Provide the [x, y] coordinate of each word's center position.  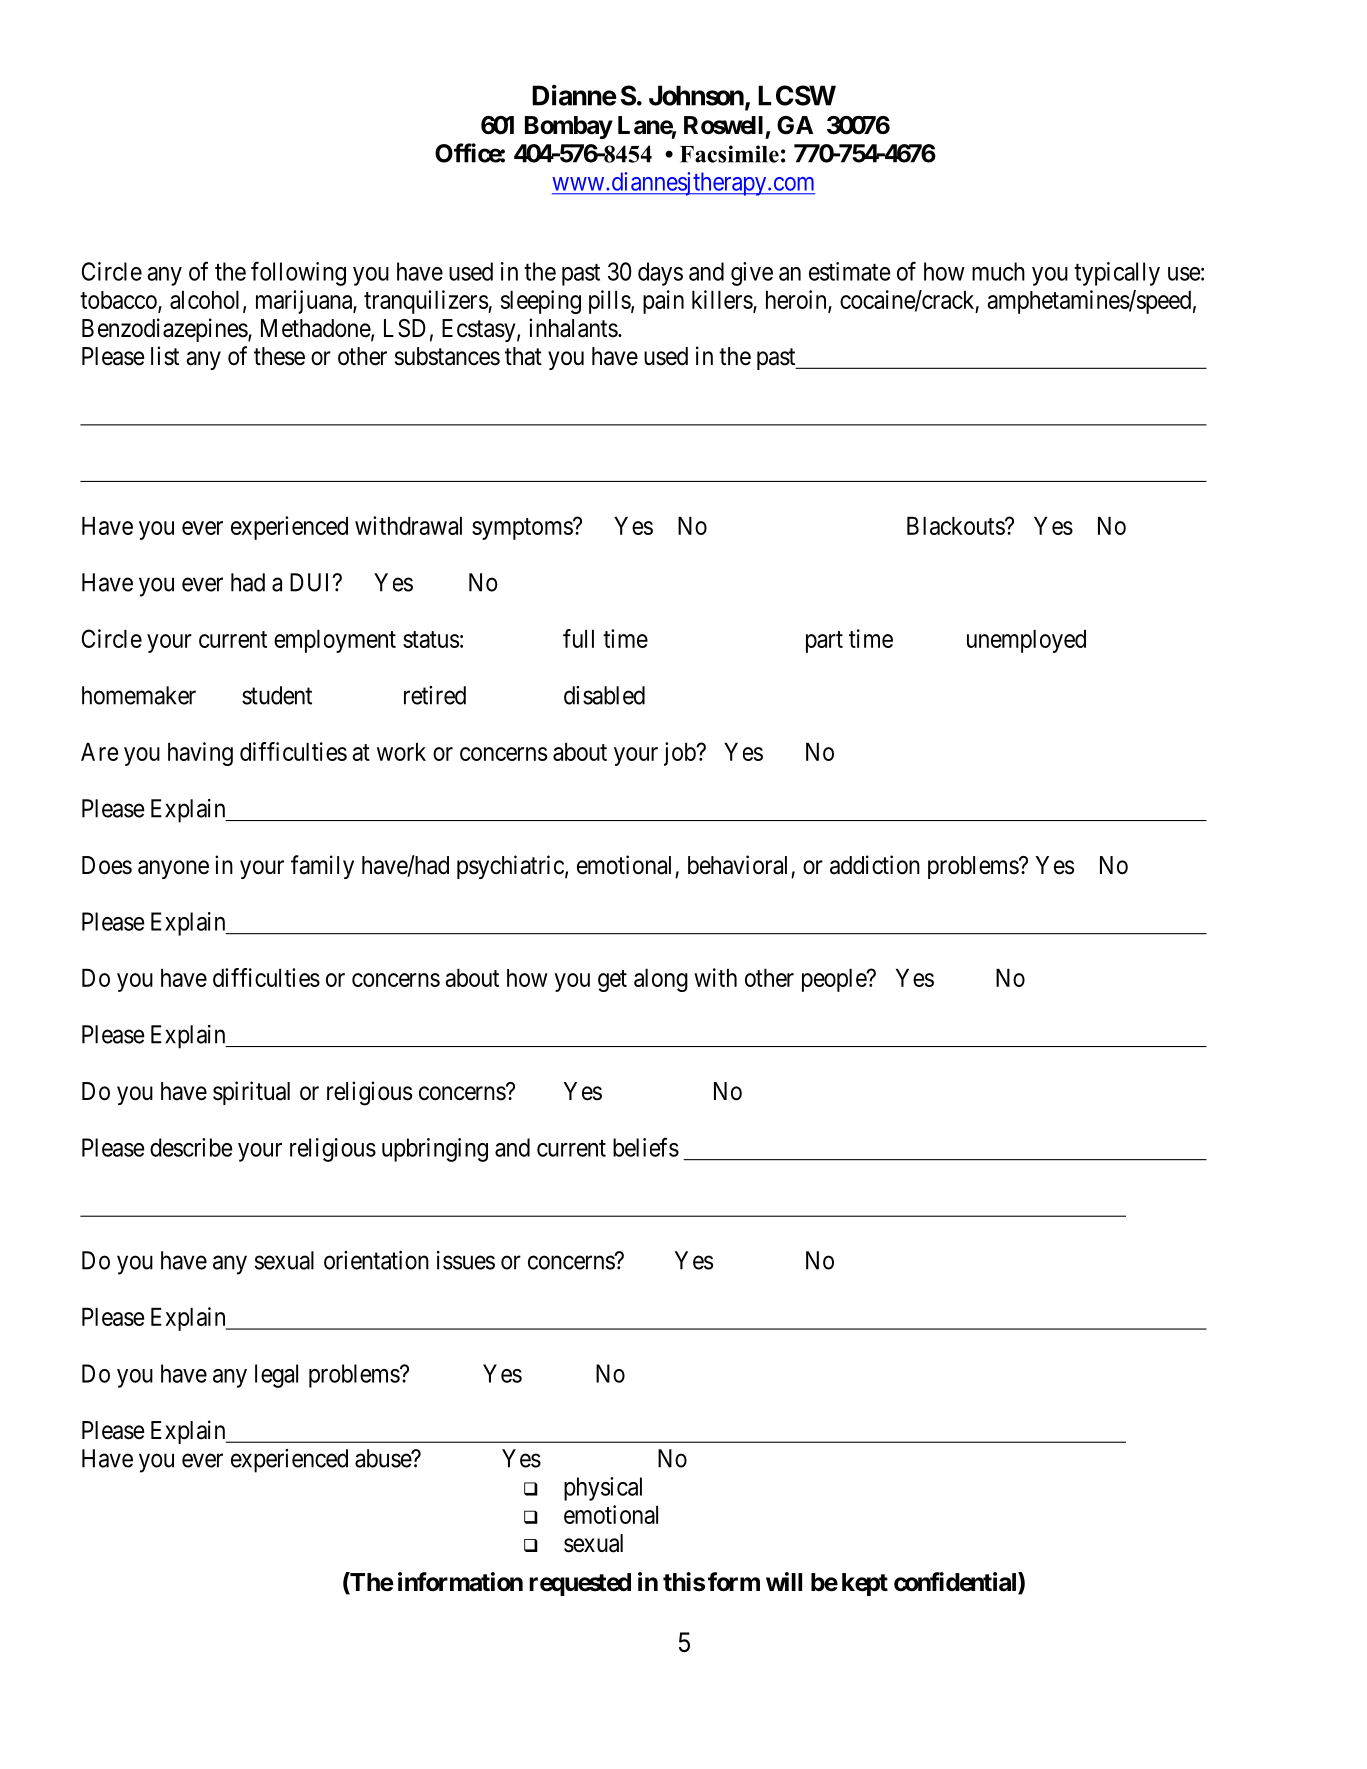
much [998, 271]
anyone [173, 869]
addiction [875, 865]
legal [276, 1376]
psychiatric [510, 867]
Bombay [569, 127]
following [298, 273]
